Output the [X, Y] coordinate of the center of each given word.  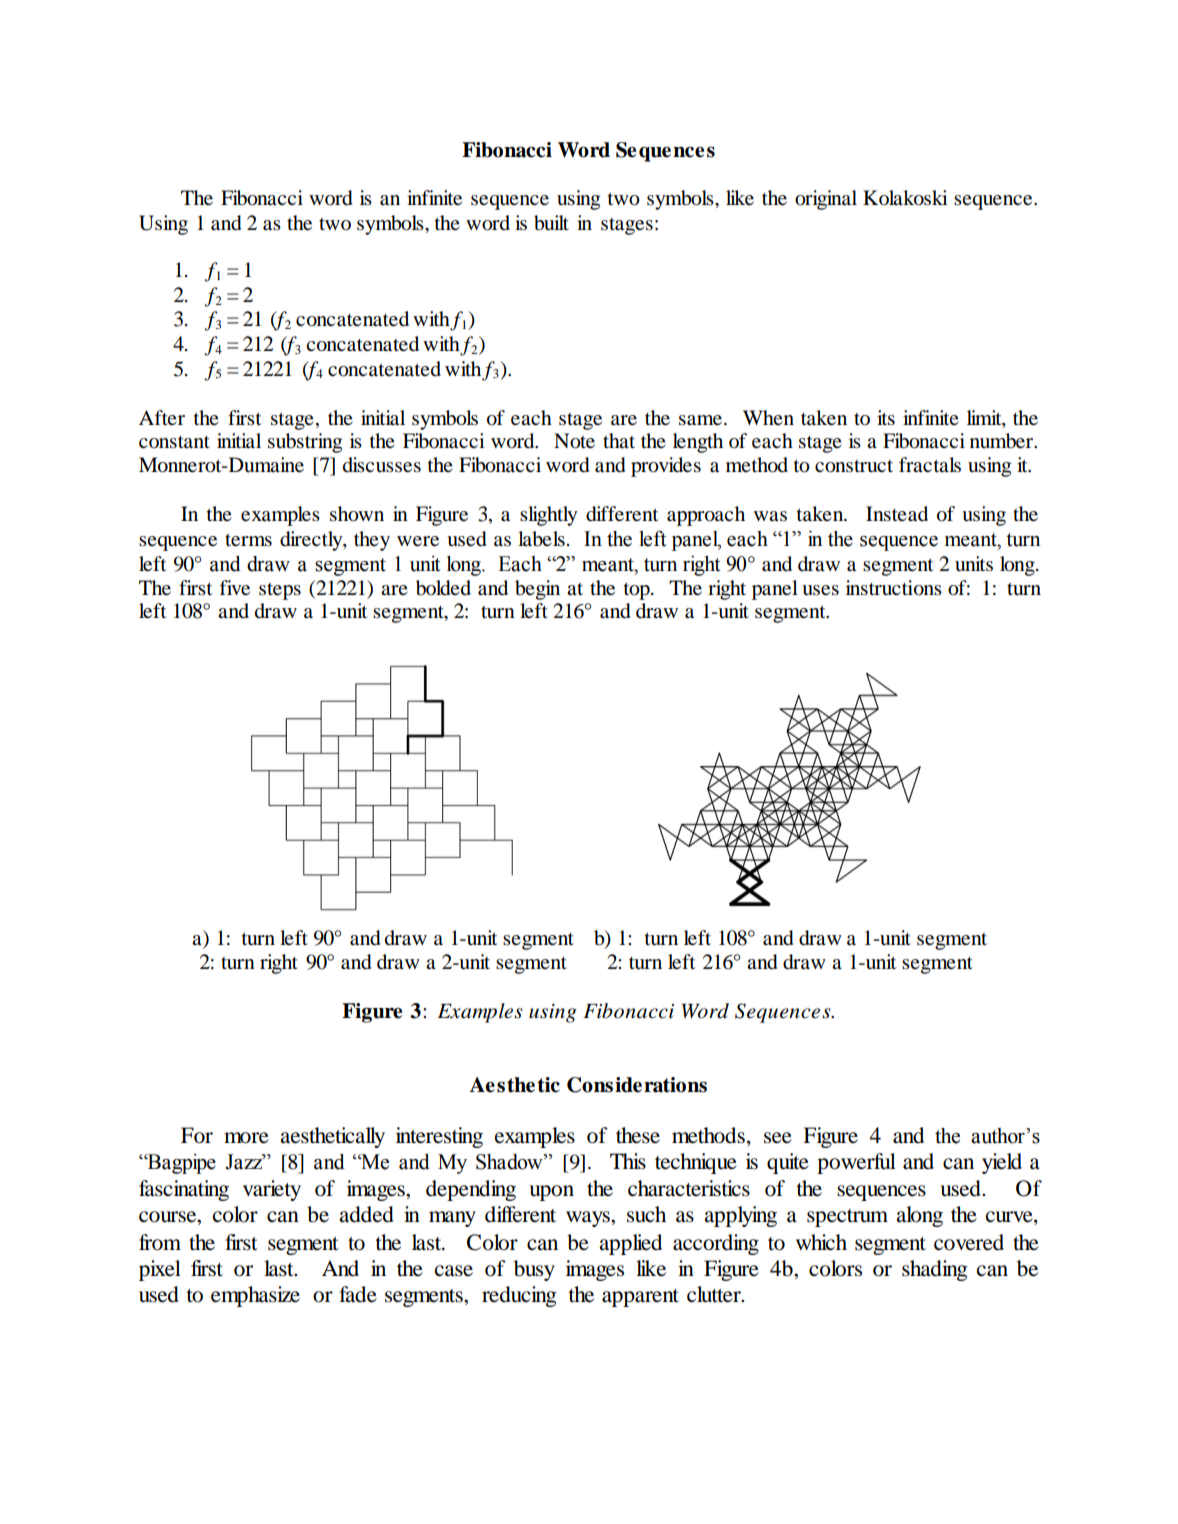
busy [534, 1270]
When [768, 417]
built [551, 223]
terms [248, 540]
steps [280, 591]
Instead [897, 514]
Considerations [637, 1085]
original [826, 200]
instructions [894, 588]
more [246, 1138]
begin [537, 590]
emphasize [255, 1296]
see [778, 1138]
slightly [548, 516]
